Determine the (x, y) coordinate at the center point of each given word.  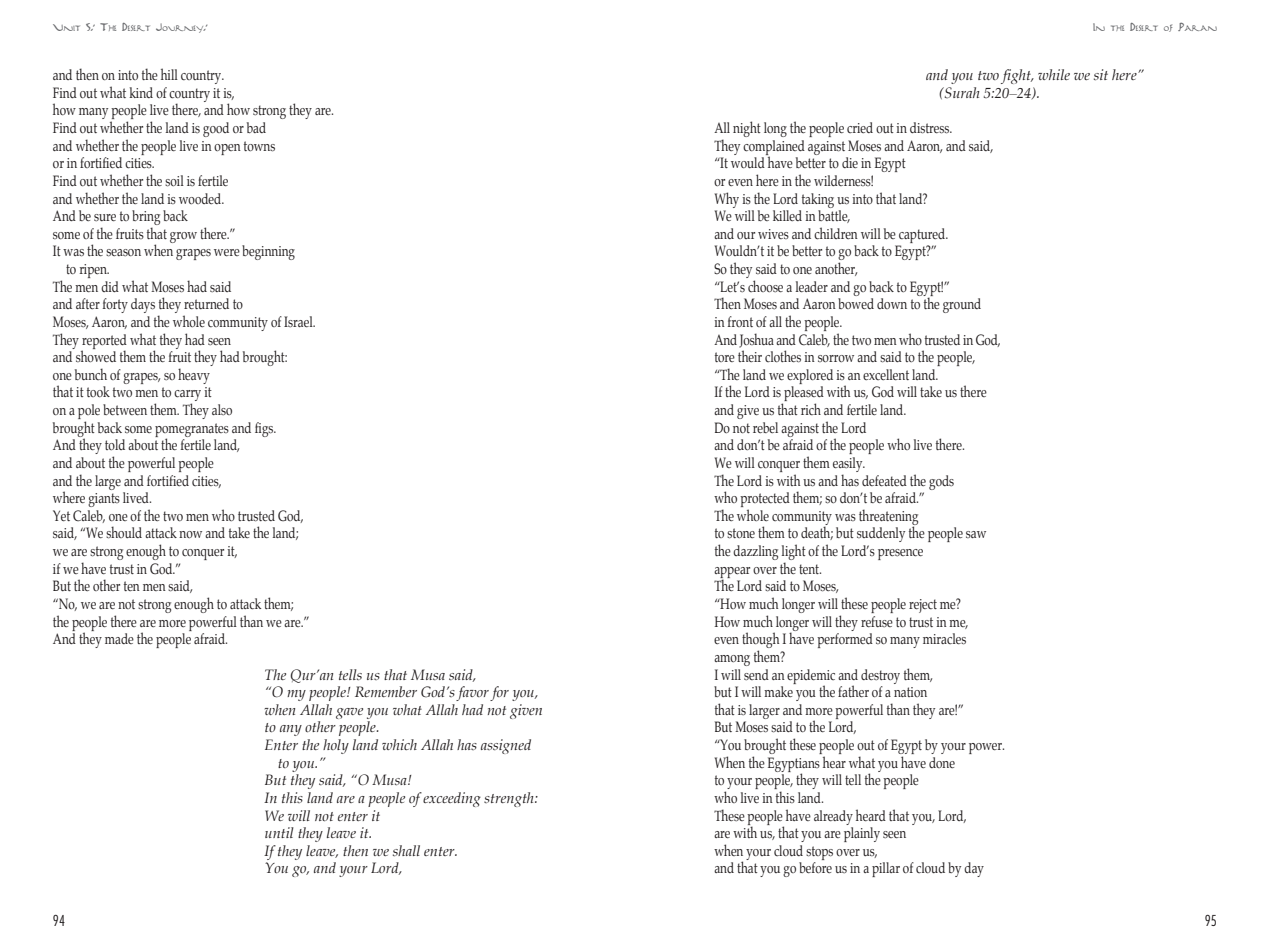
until (279, 832)
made (119, 638)
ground (962, 305)
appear (732, 573)
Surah (961, 93)
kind (141, 92)
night (747, 129)
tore (725, 357)
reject (923, 606)
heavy (194, 376)
